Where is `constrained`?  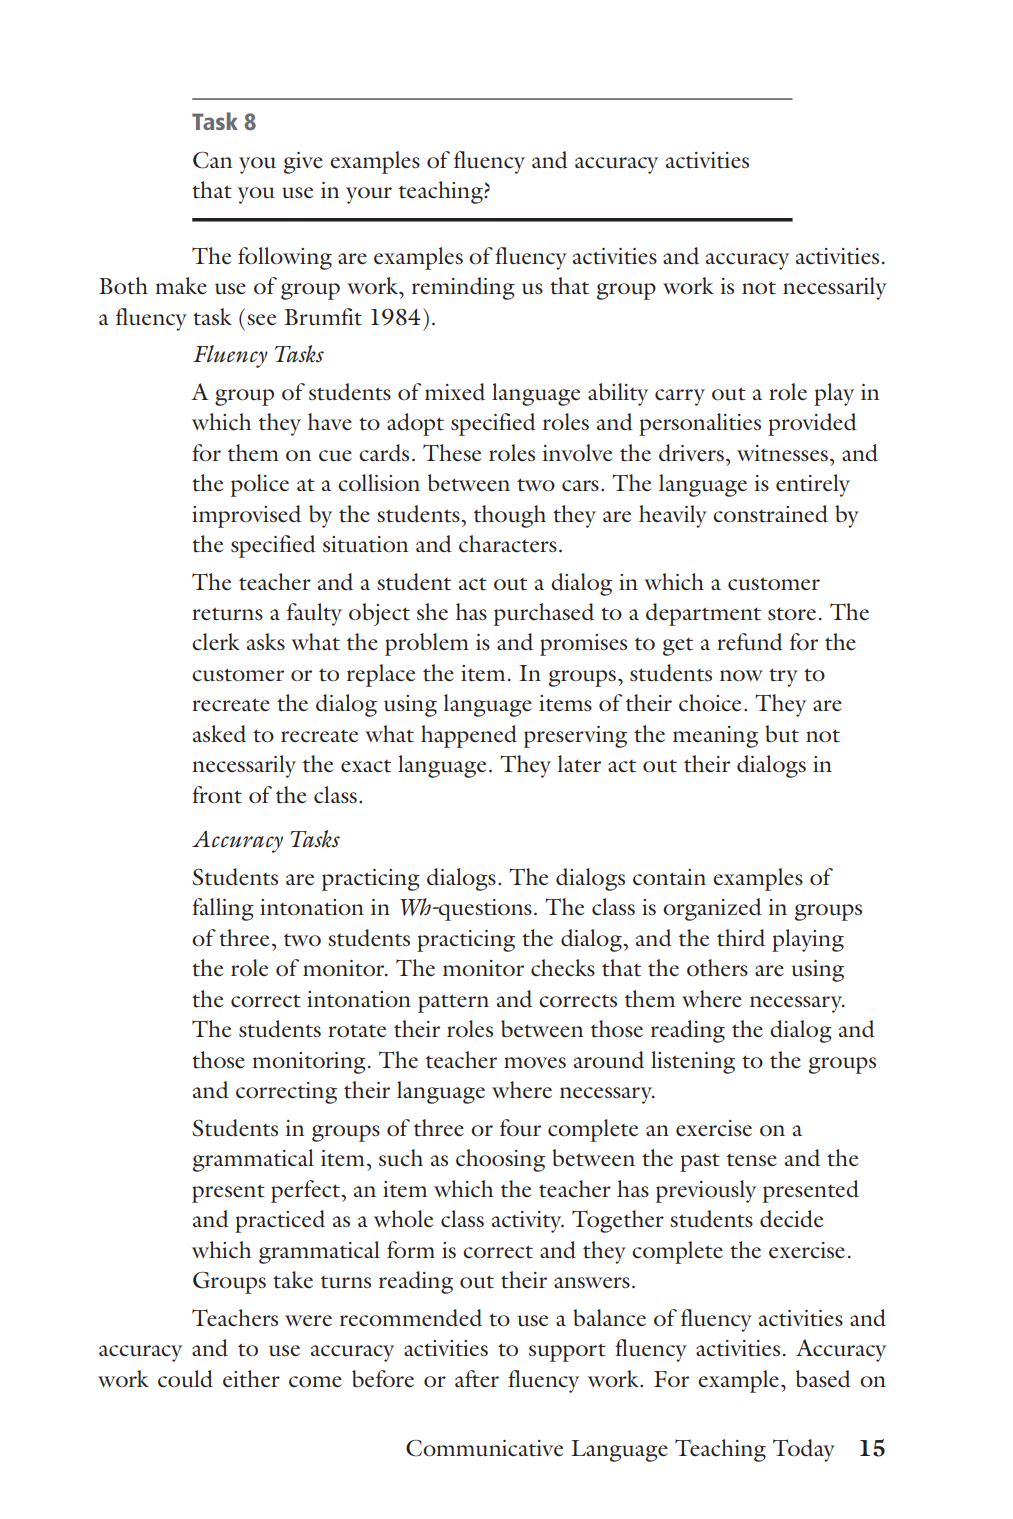 constrained is located at coordinates (770, 514).
